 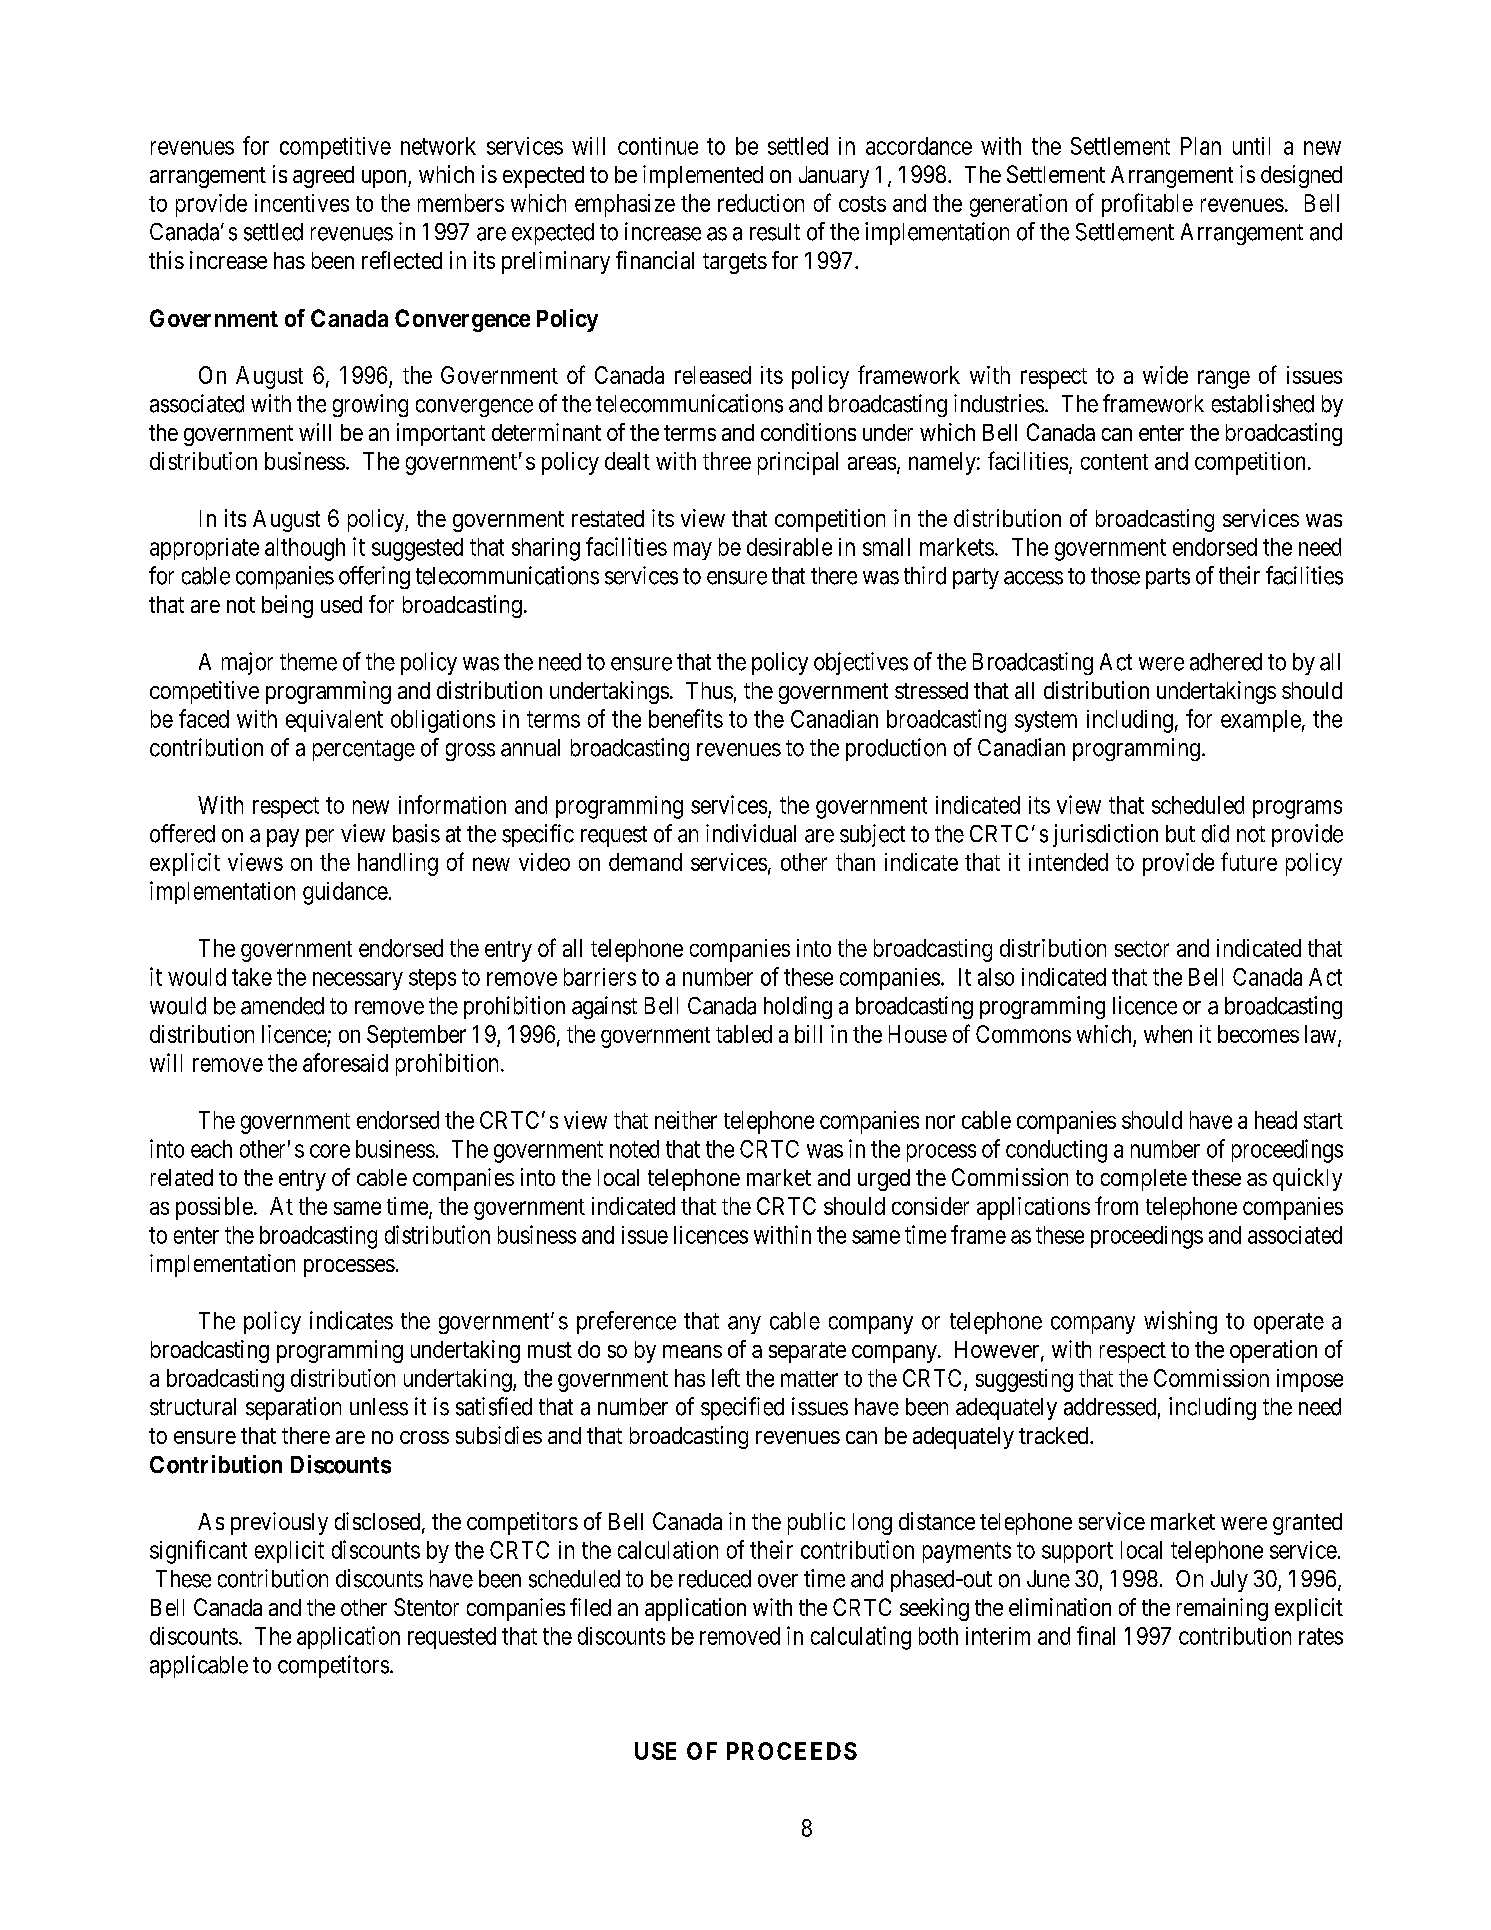 What do you see at coordinates (798, 1007) in the image?
I see `holding` at bounding box center [798, 1007].
